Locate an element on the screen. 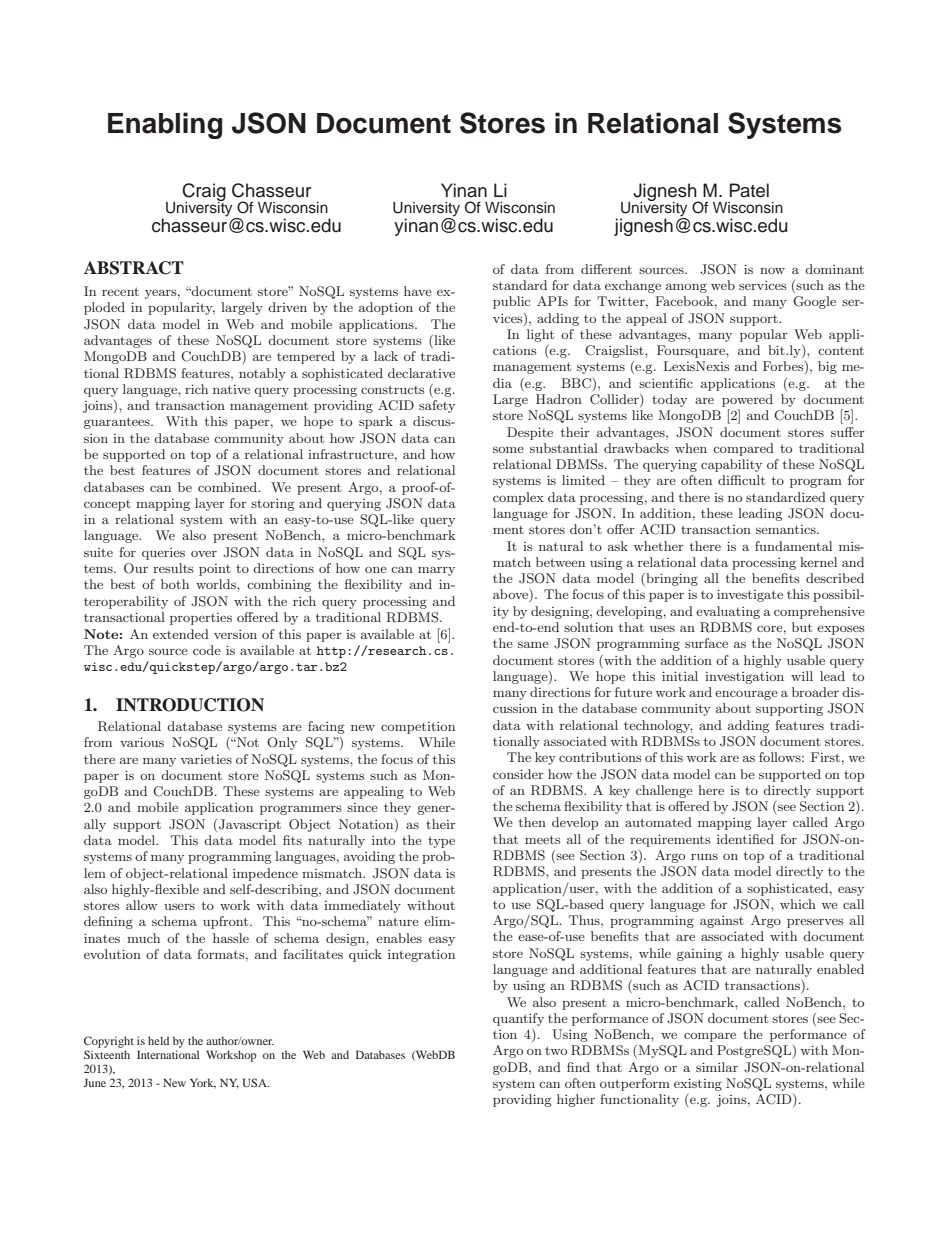 The height and width of the screenshot is (1233, 952). Enabling is located at coordinates (165, 125).
